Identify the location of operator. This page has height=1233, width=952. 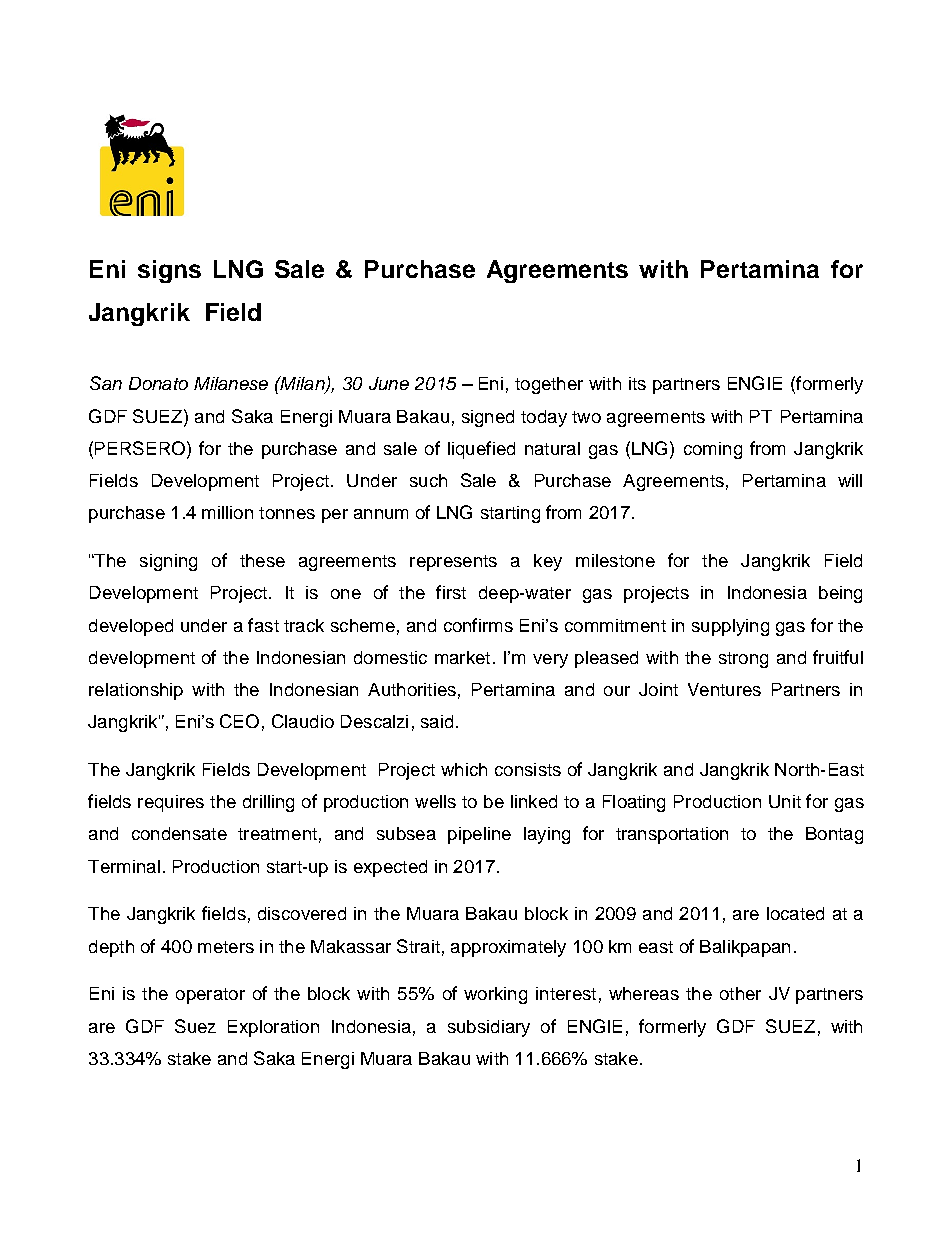
(210, 996).
